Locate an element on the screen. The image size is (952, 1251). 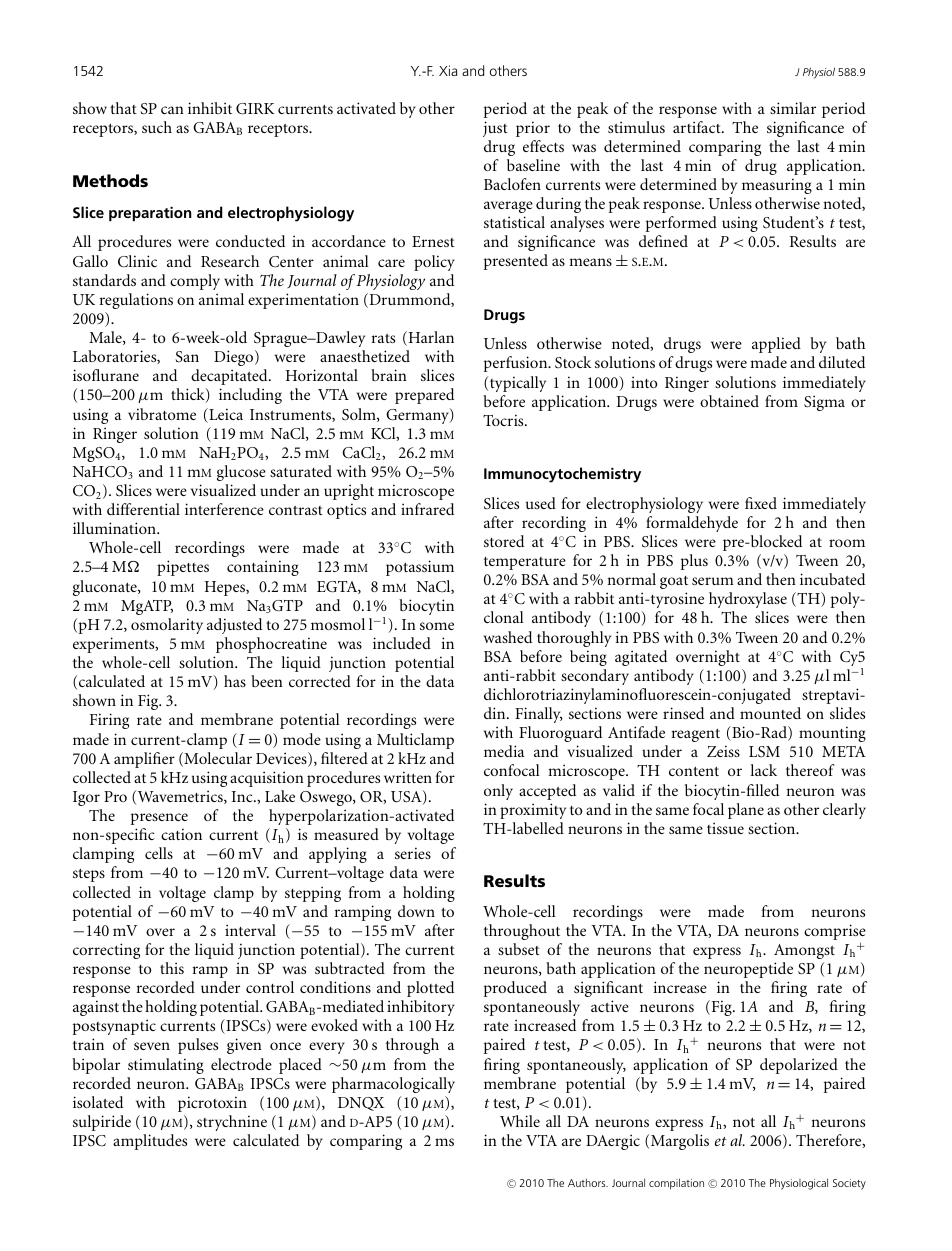
similar is located at coordinates (793, 108).
